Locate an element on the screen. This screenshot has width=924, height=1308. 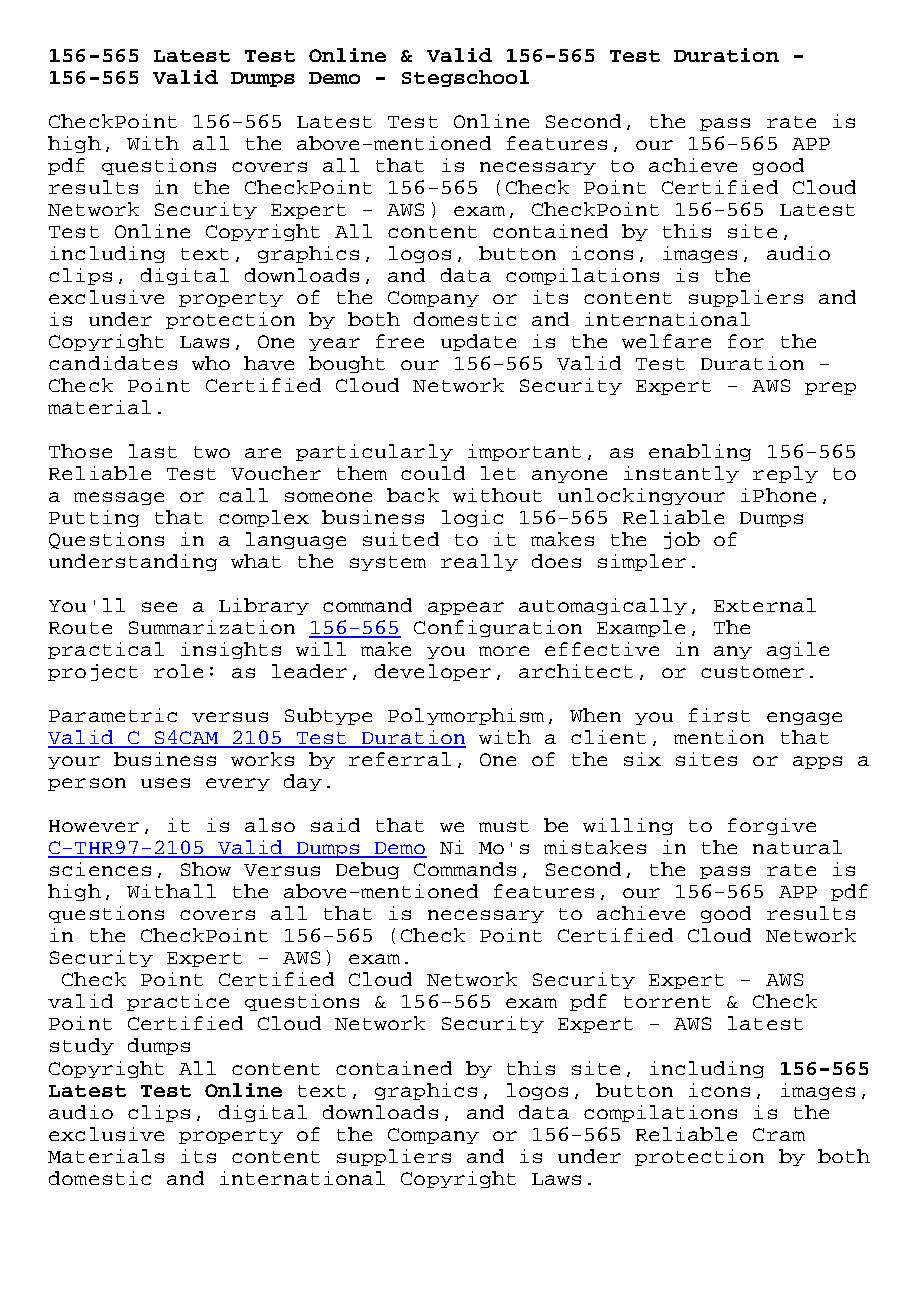
welfare is located at coordinates (666, 341).
